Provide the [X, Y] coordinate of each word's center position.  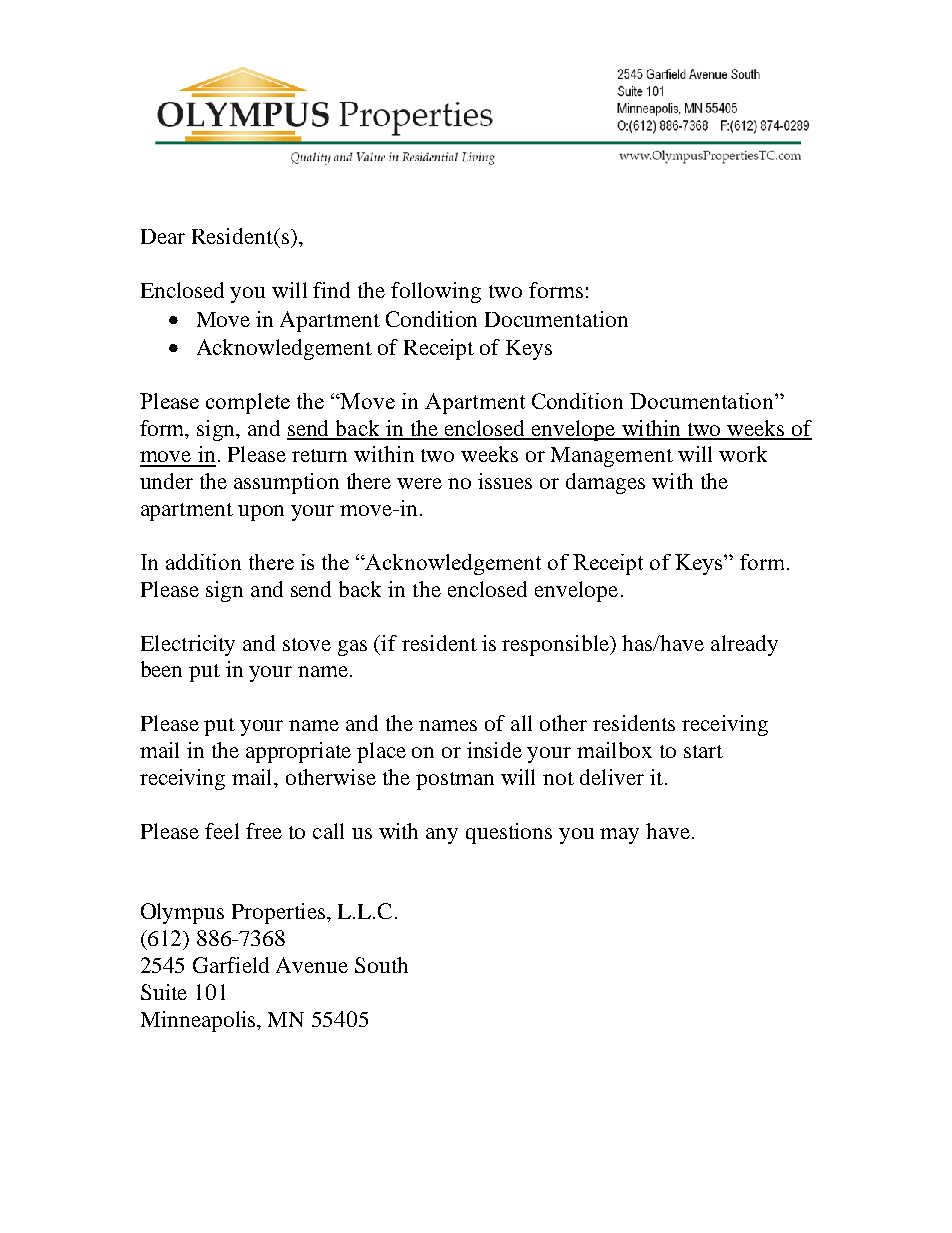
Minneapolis [199, 1021]
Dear [163, 236]
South [381, 965]
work [743, 454]
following [436, 292]
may [619, 836]
